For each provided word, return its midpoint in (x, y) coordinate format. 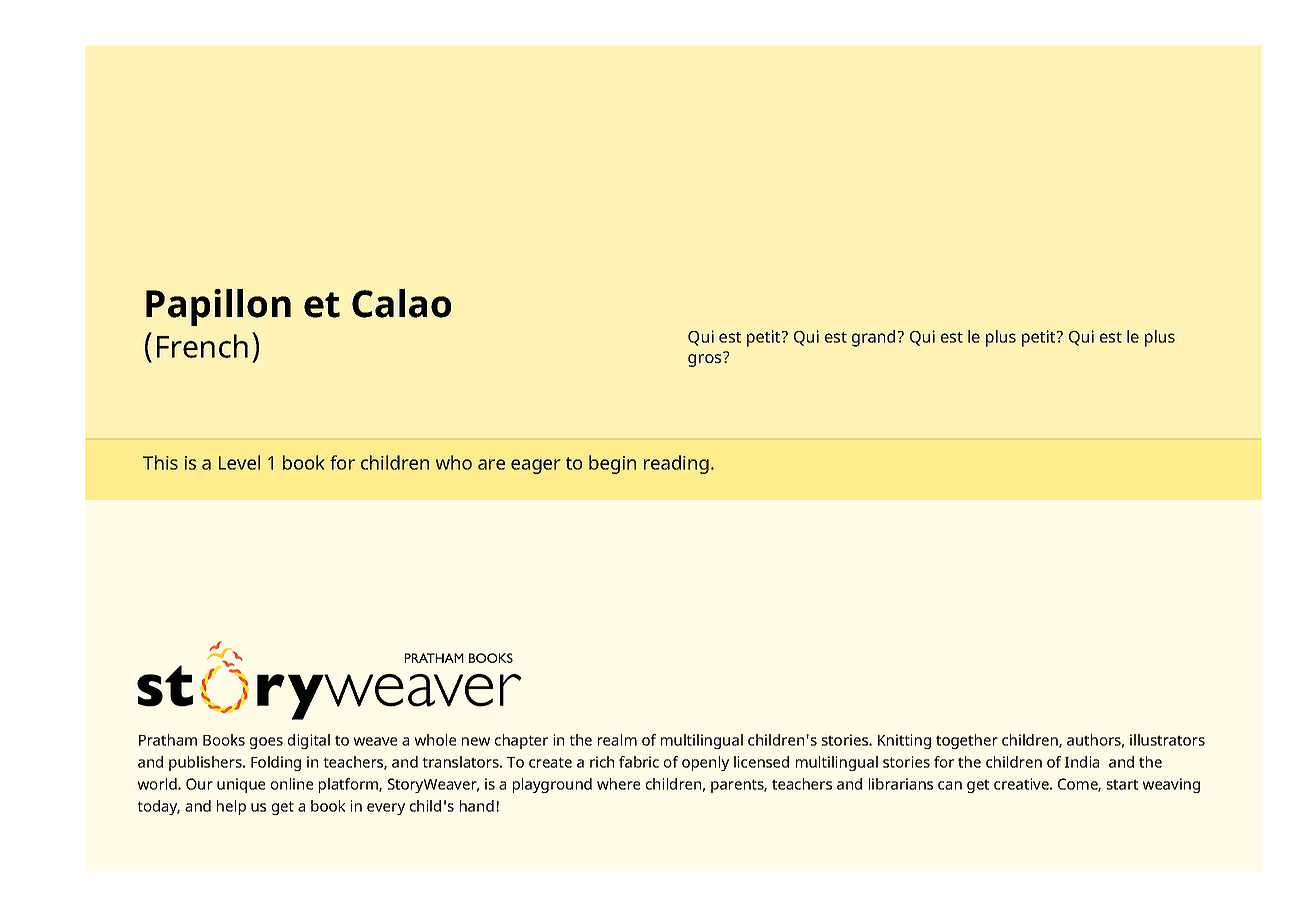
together (967, 741)
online (292, 784)
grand (873, 338)
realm (617, 740)
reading (676, 464)
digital (309, 741)
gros (706, 359)
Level (239, 462)
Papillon (218, 307)
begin (612, 464)
